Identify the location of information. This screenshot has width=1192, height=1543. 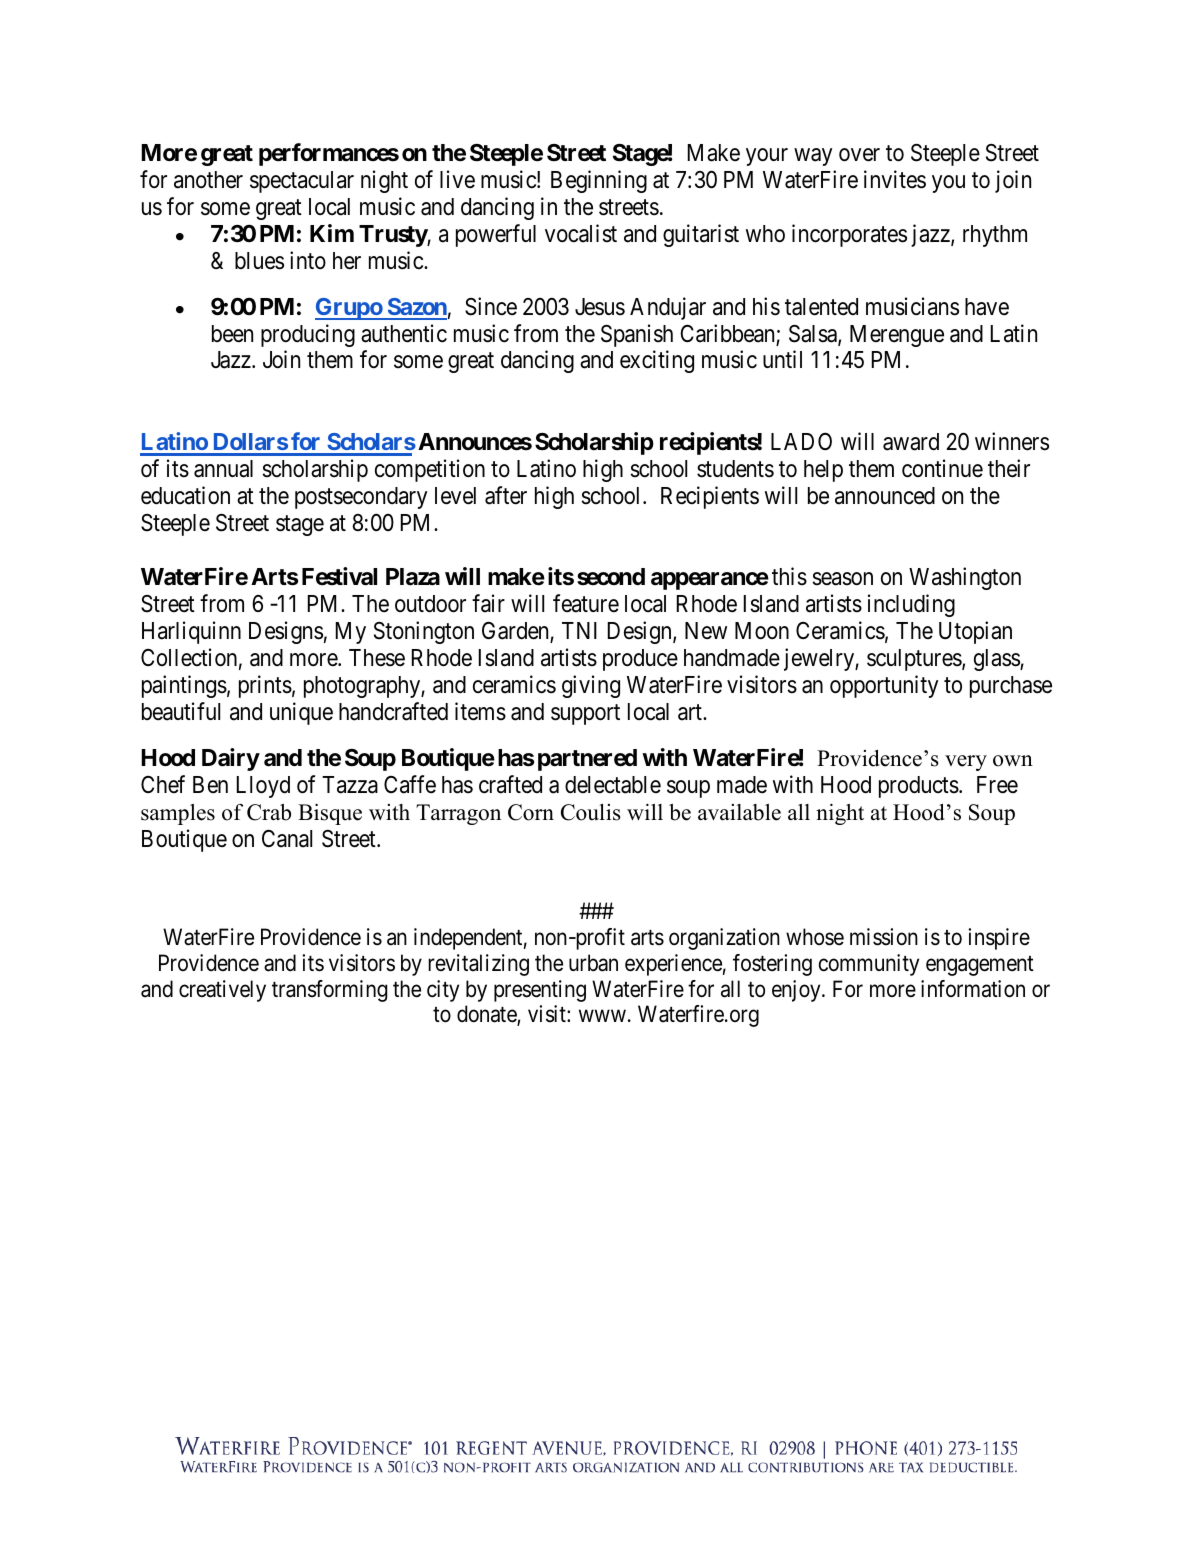
(973, 989).
